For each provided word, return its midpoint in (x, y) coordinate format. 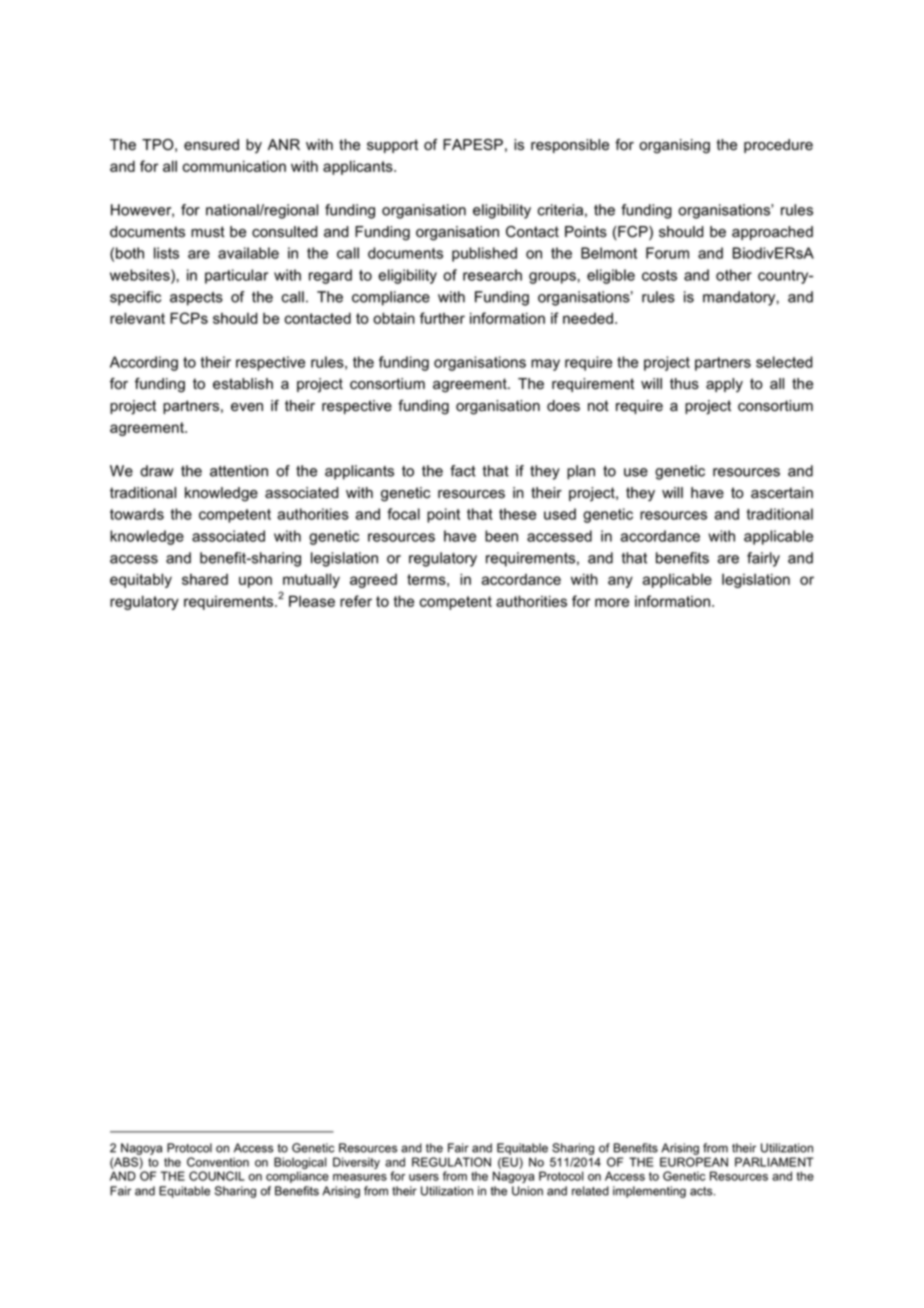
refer (356, 601)
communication (234, 166)
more (612, 602)
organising (674, 146)
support (392, 146)
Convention (218, 1162)
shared (205, 579)
